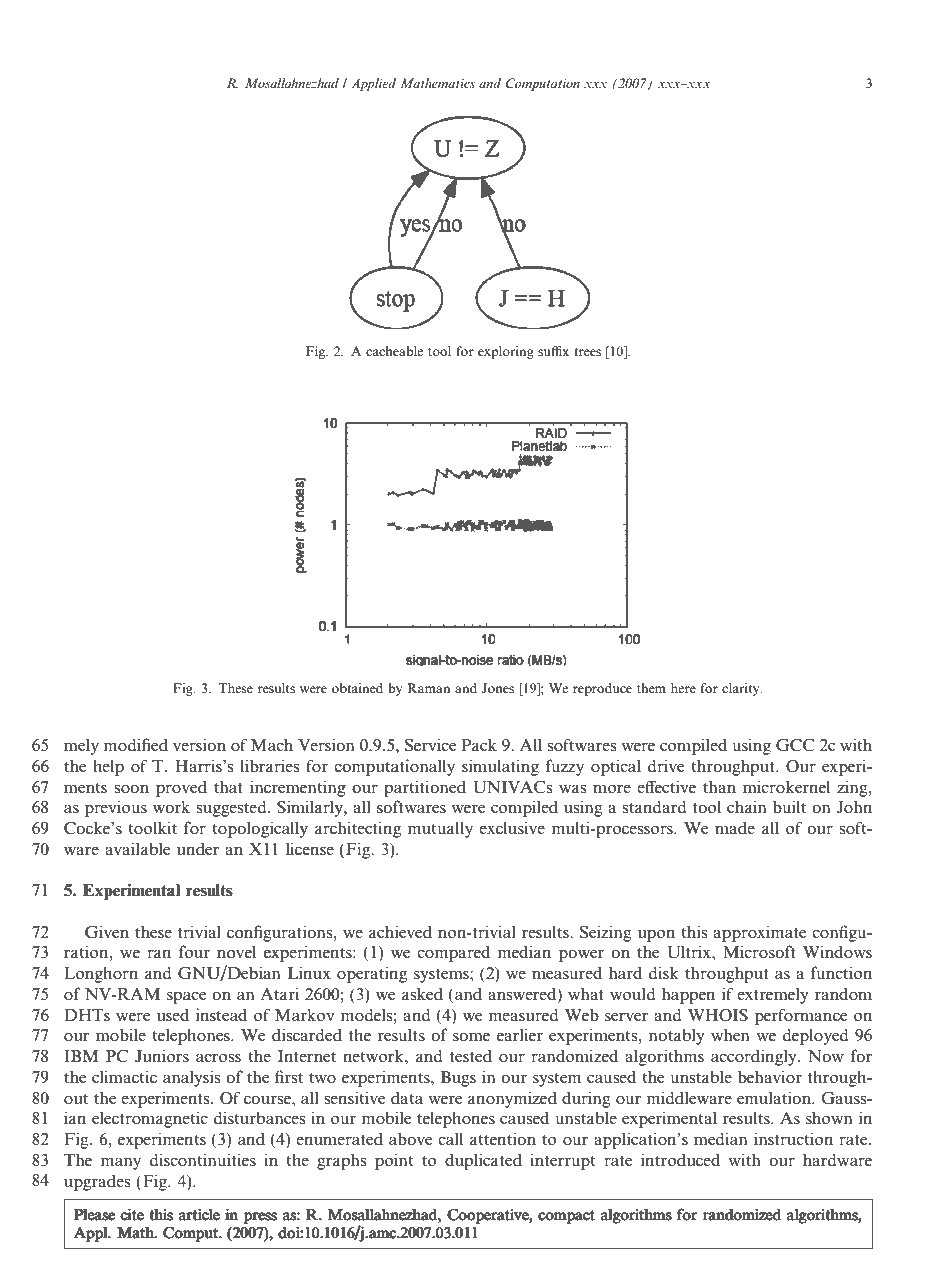 Image resolution: width=944 pixels, height=1288 pixels. I want to click on April, so click(101, 50).
